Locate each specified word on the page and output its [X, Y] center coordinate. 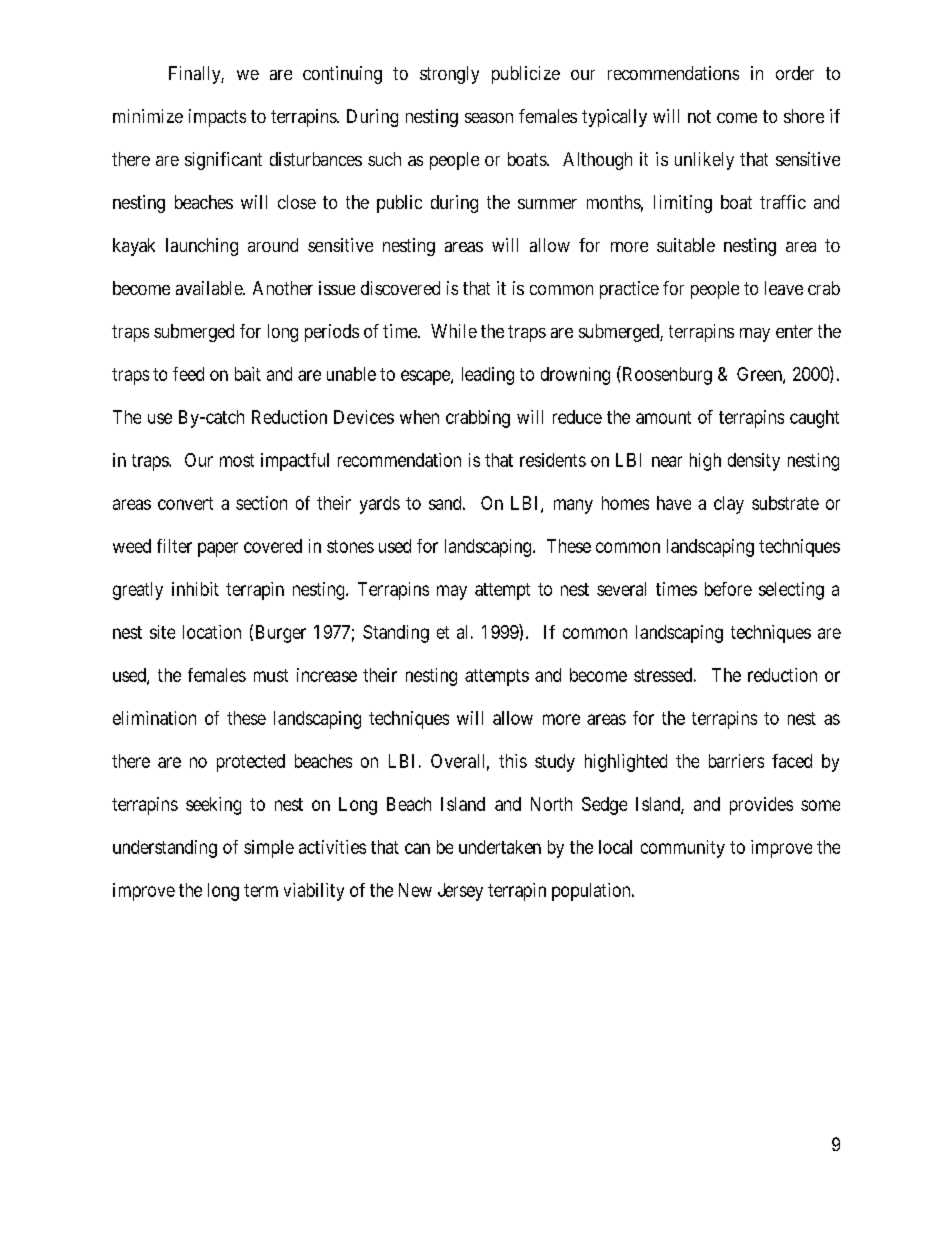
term [261, 890]
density [754, 462]
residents [553, 460]
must [271, 675]
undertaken [500, 847]
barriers [736, 761]
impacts [217, 118]
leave [784, 288]
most [237, 460]
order [795, 73]
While [454, 331]
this [513, 761]
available [210, 288]
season [489, 118]
